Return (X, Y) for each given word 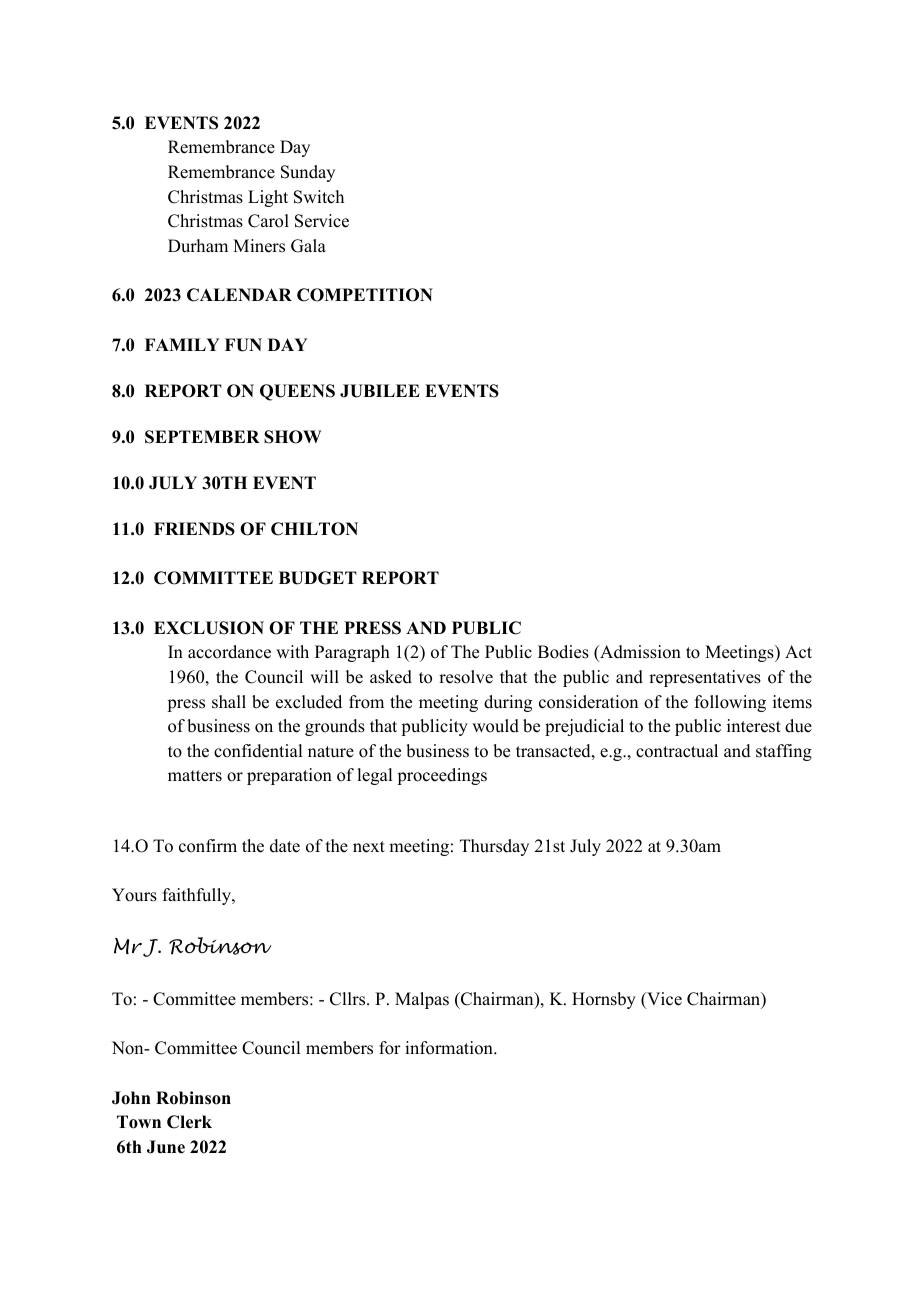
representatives (705, 678)
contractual (677, 751)
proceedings (442, 776)
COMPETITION (365, 295)
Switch (319, 197)
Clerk (189, 1122)
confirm (208, 846)
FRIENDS (194, 529)
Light (268, 198)
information (450, 1048)
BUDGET (318, 578)
